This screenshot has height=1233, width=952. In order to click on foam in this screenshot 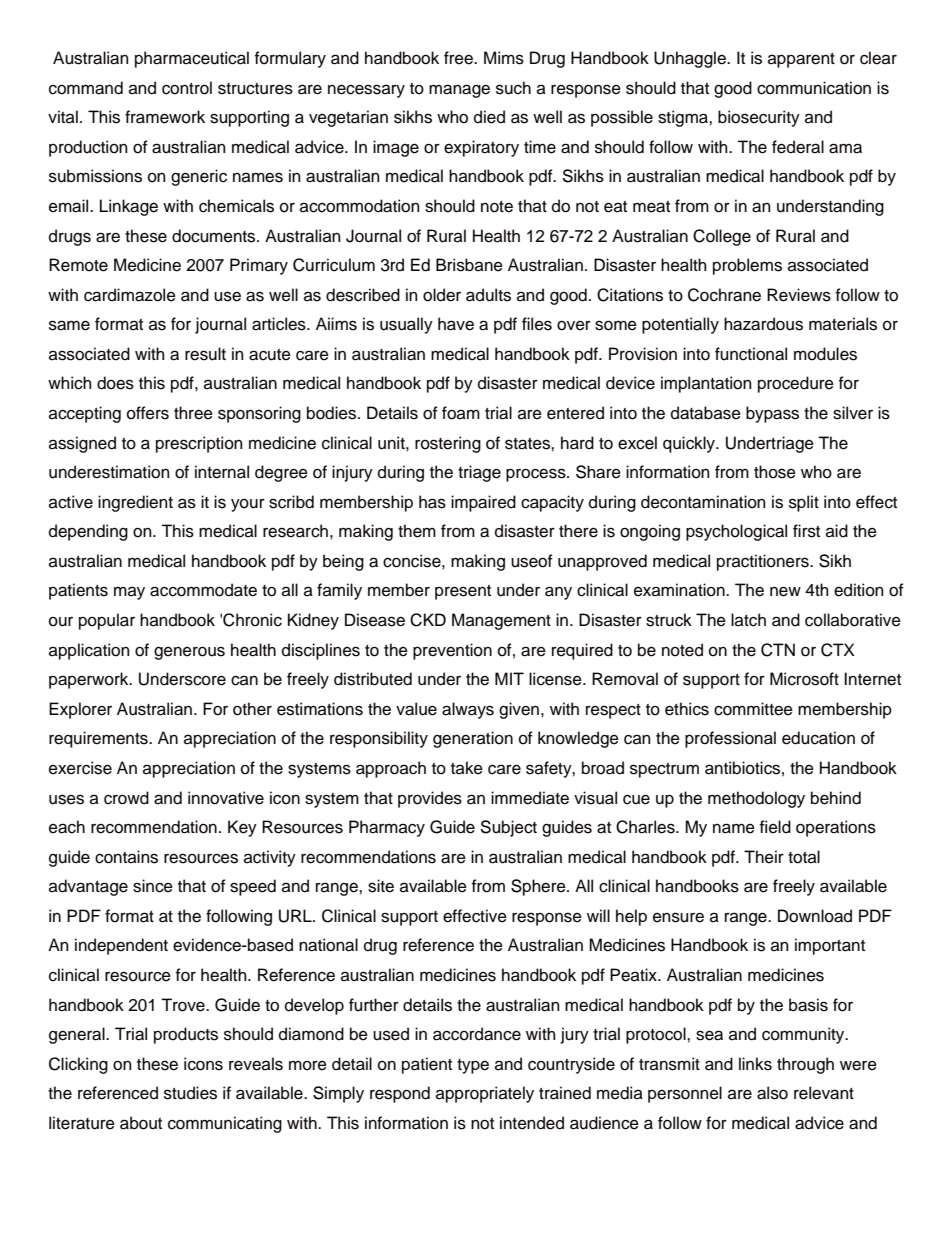, I will do `click(461, 413)`.
